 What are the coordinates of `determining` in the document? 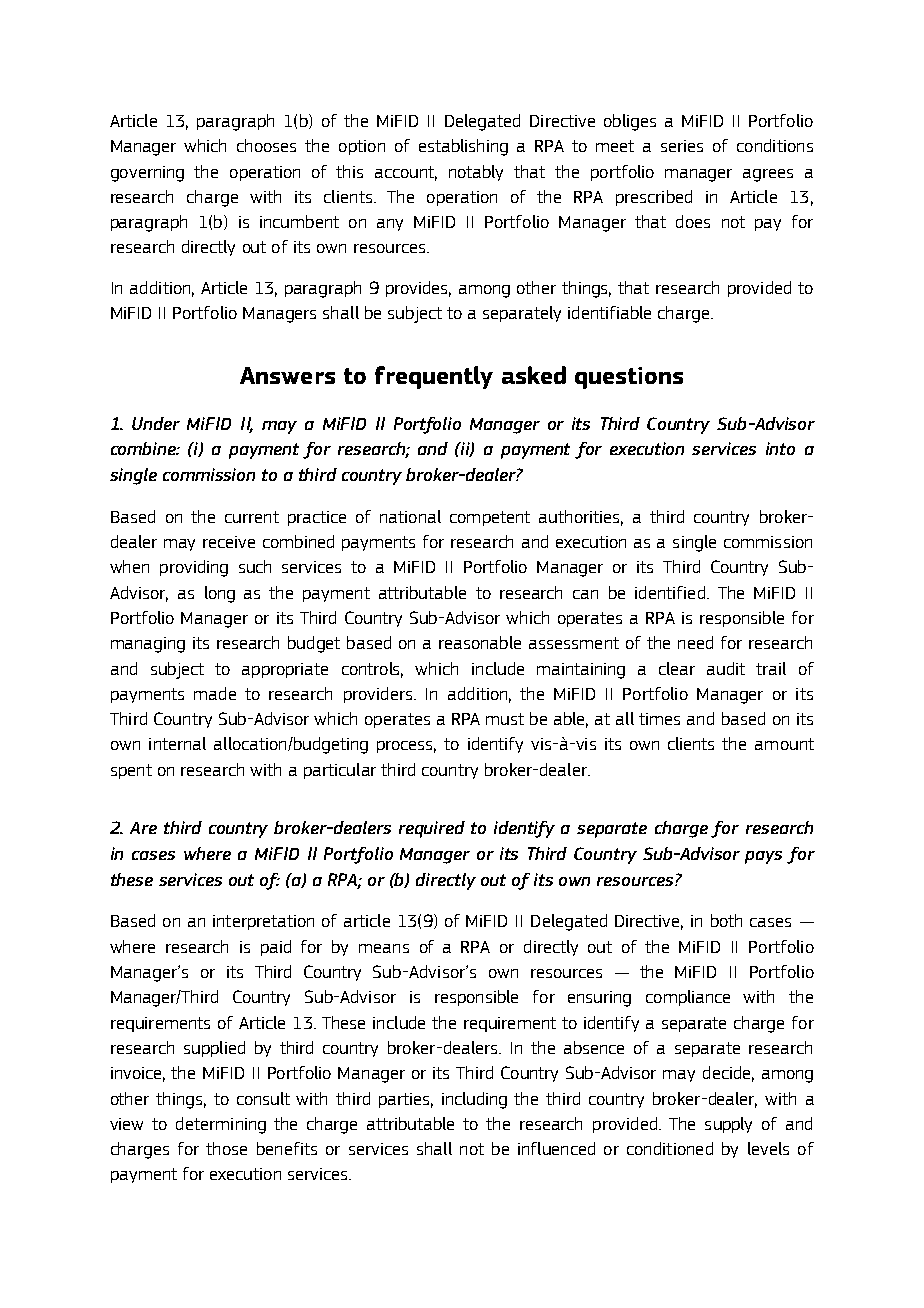 It's located at (221, 1125).
